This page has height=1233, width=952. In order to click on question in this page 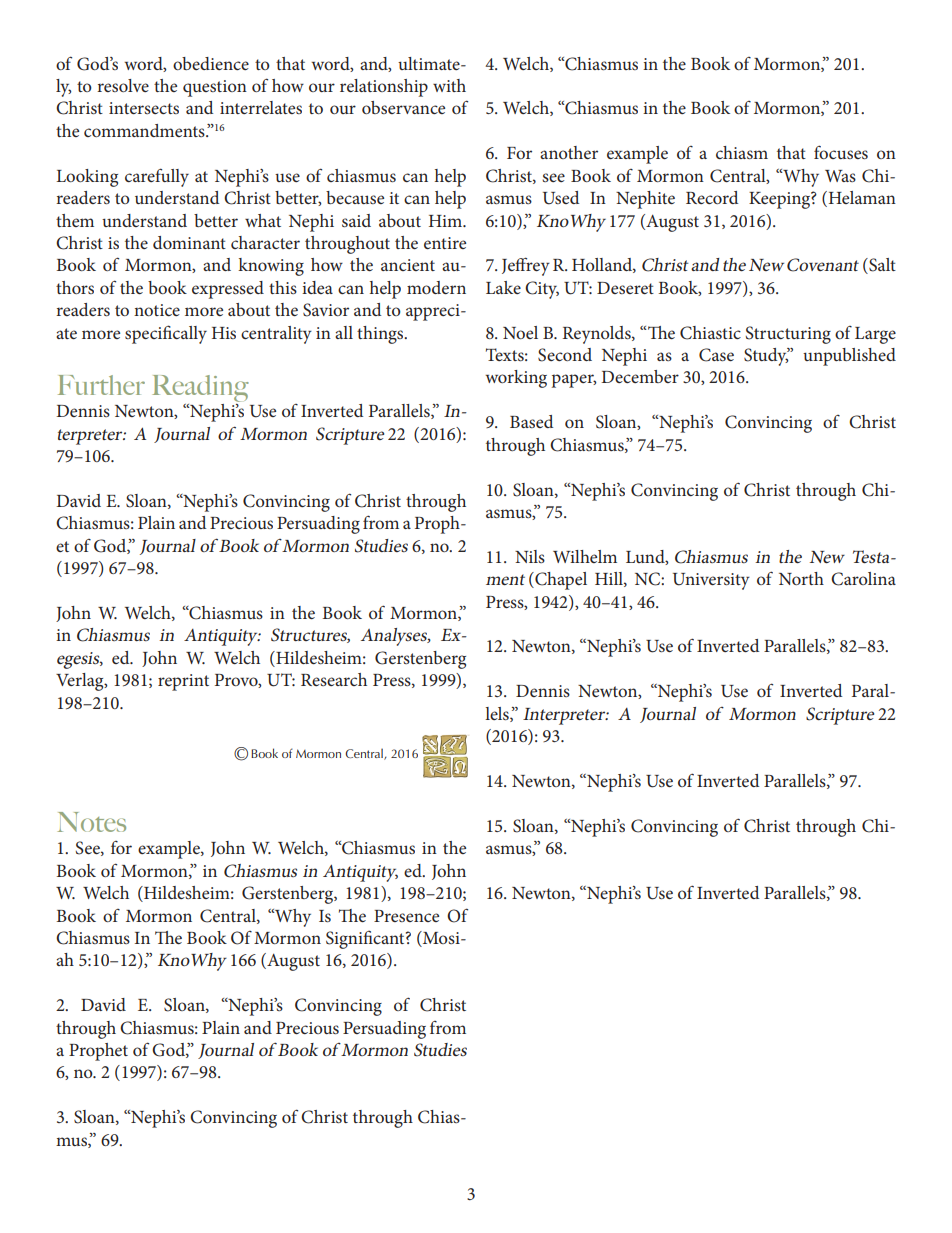, I will do `click(215, 88)`.
